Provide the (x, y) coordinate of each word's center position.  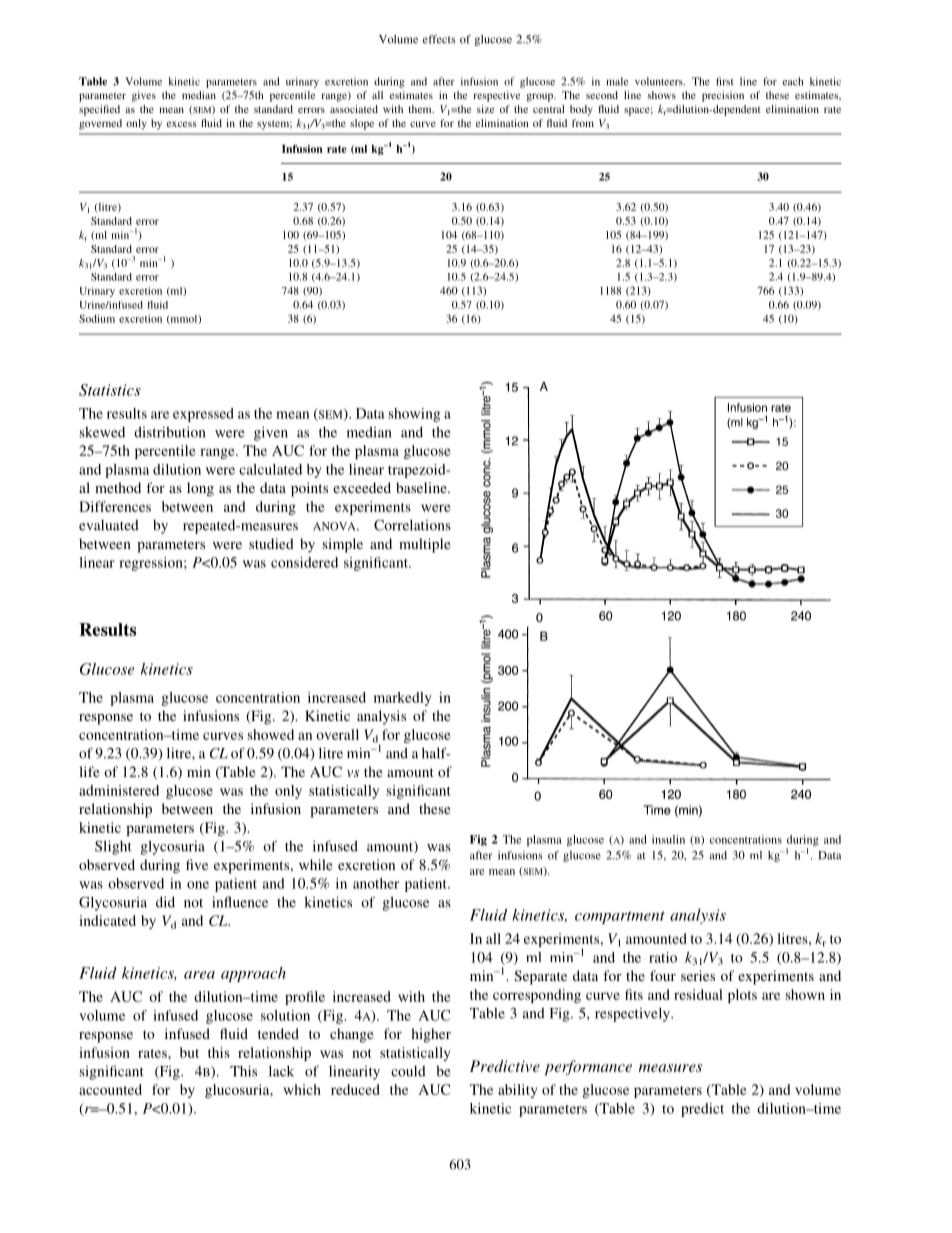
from (583, 123)
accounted (110, 1089)
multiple (425, 545)
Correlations (412, 525)
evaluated (109, 525)
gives (144, 96)
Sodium (97, 318)
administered (119, 790)
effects (439, 39)
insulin (668, 839)
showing (414, 415)
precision (723, 96)
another (376, 883)
